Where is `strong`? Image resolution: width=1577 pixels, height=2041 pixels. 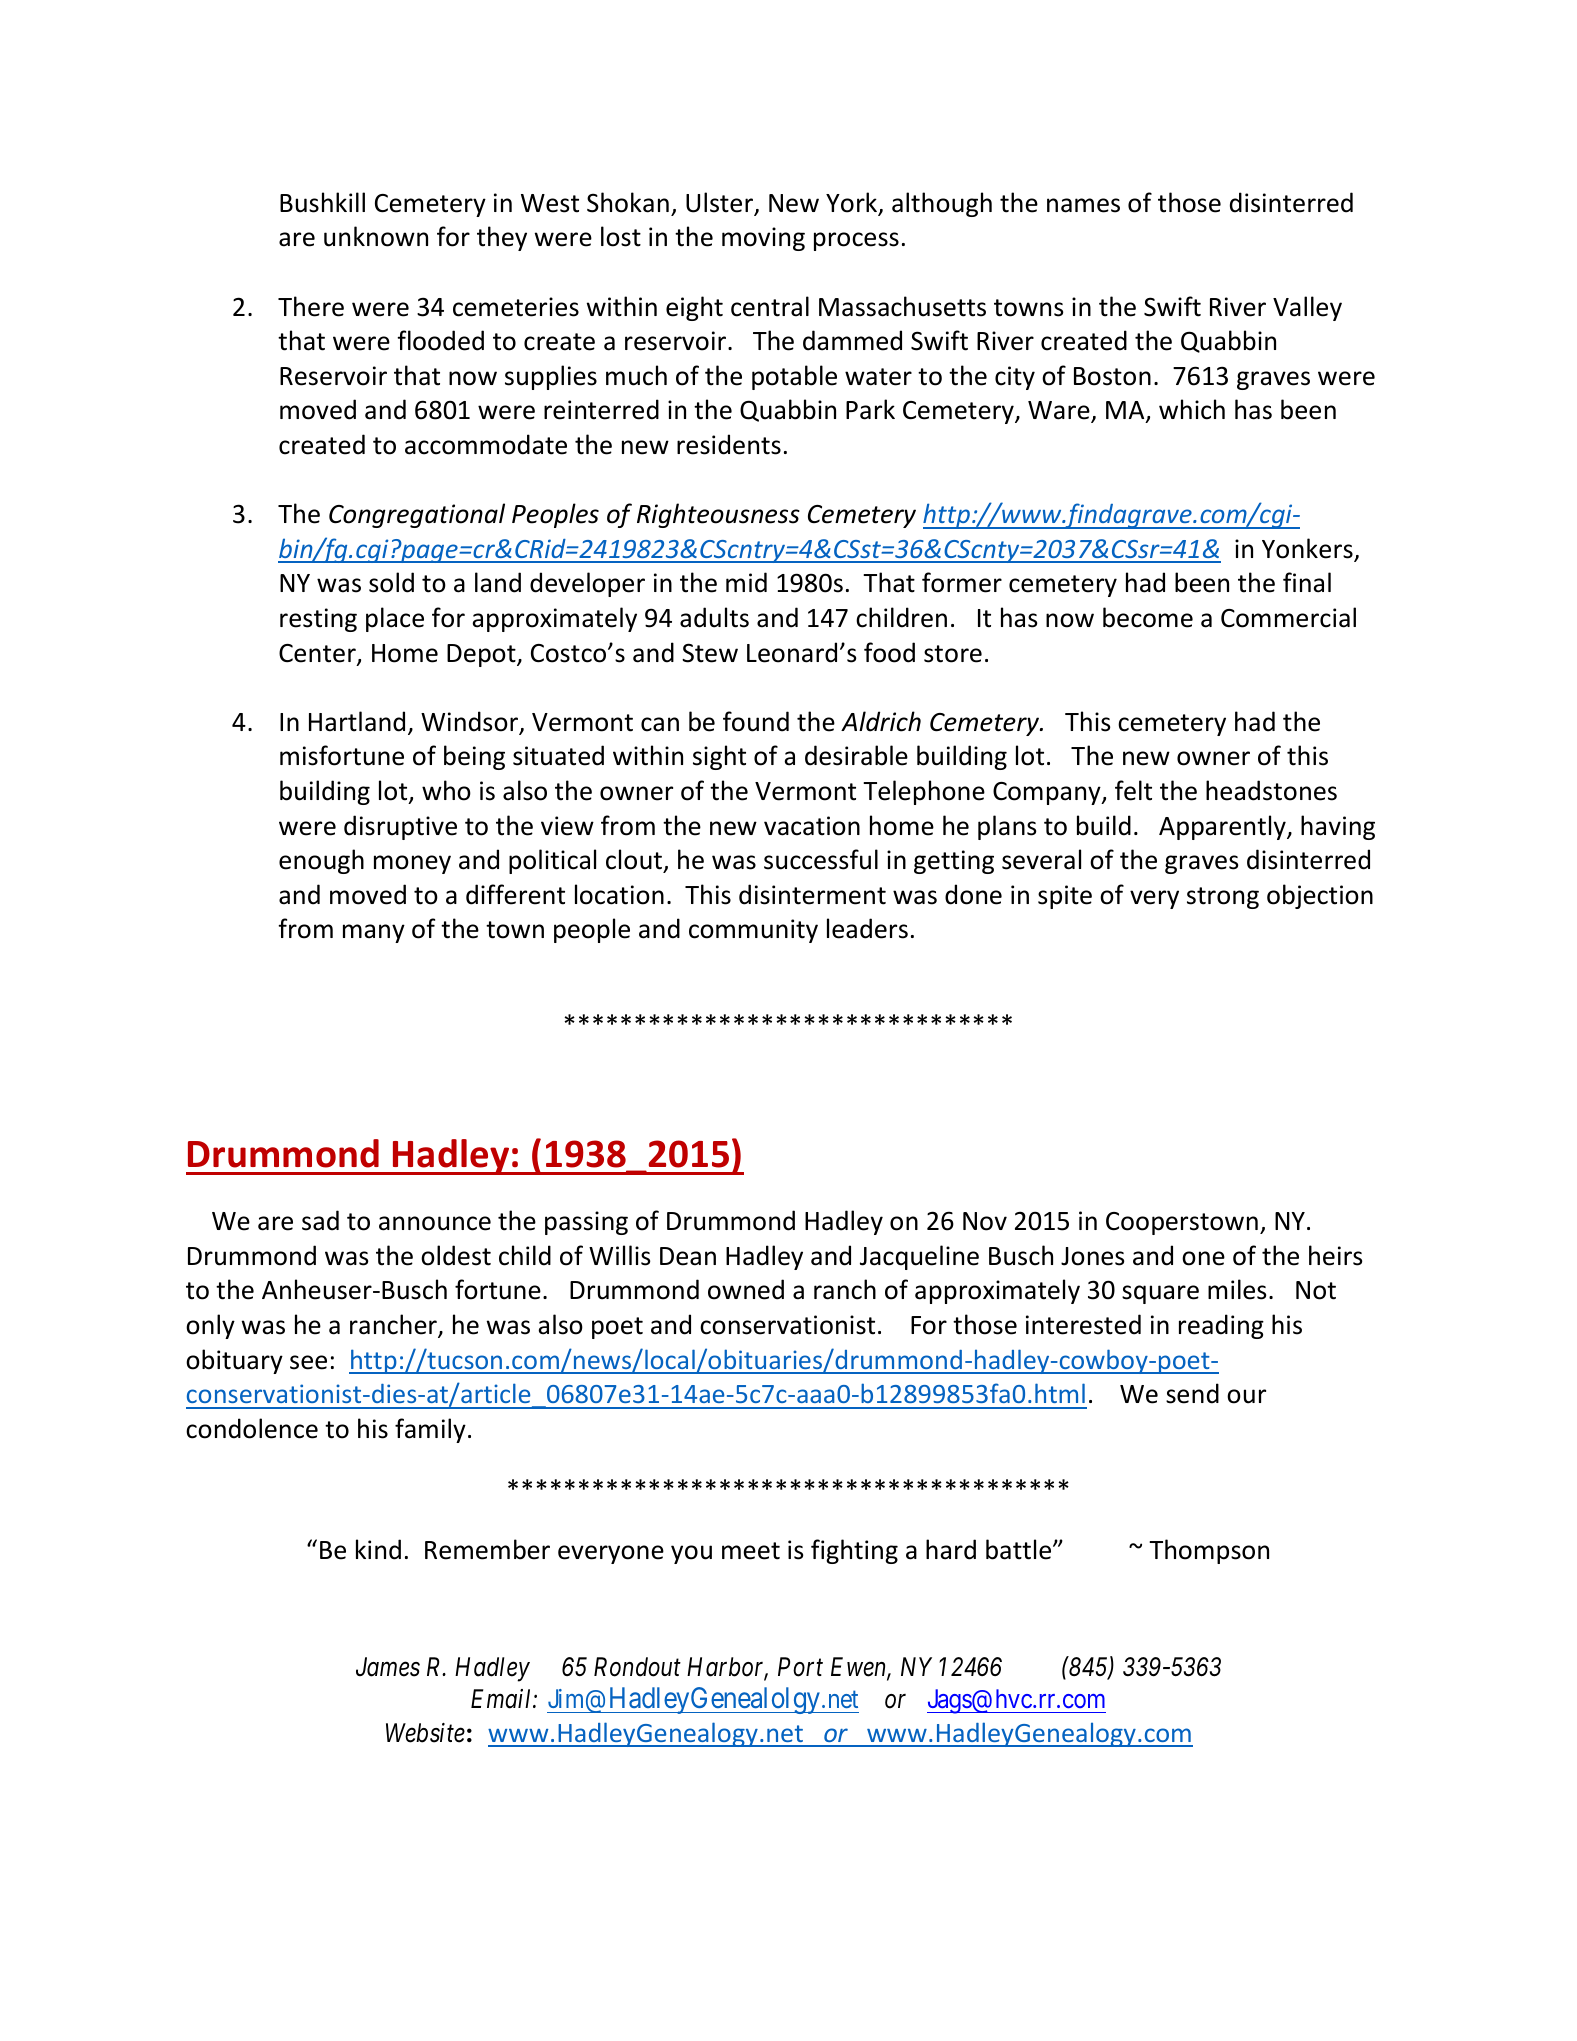
strong is located at coordinates (1223, 898).
